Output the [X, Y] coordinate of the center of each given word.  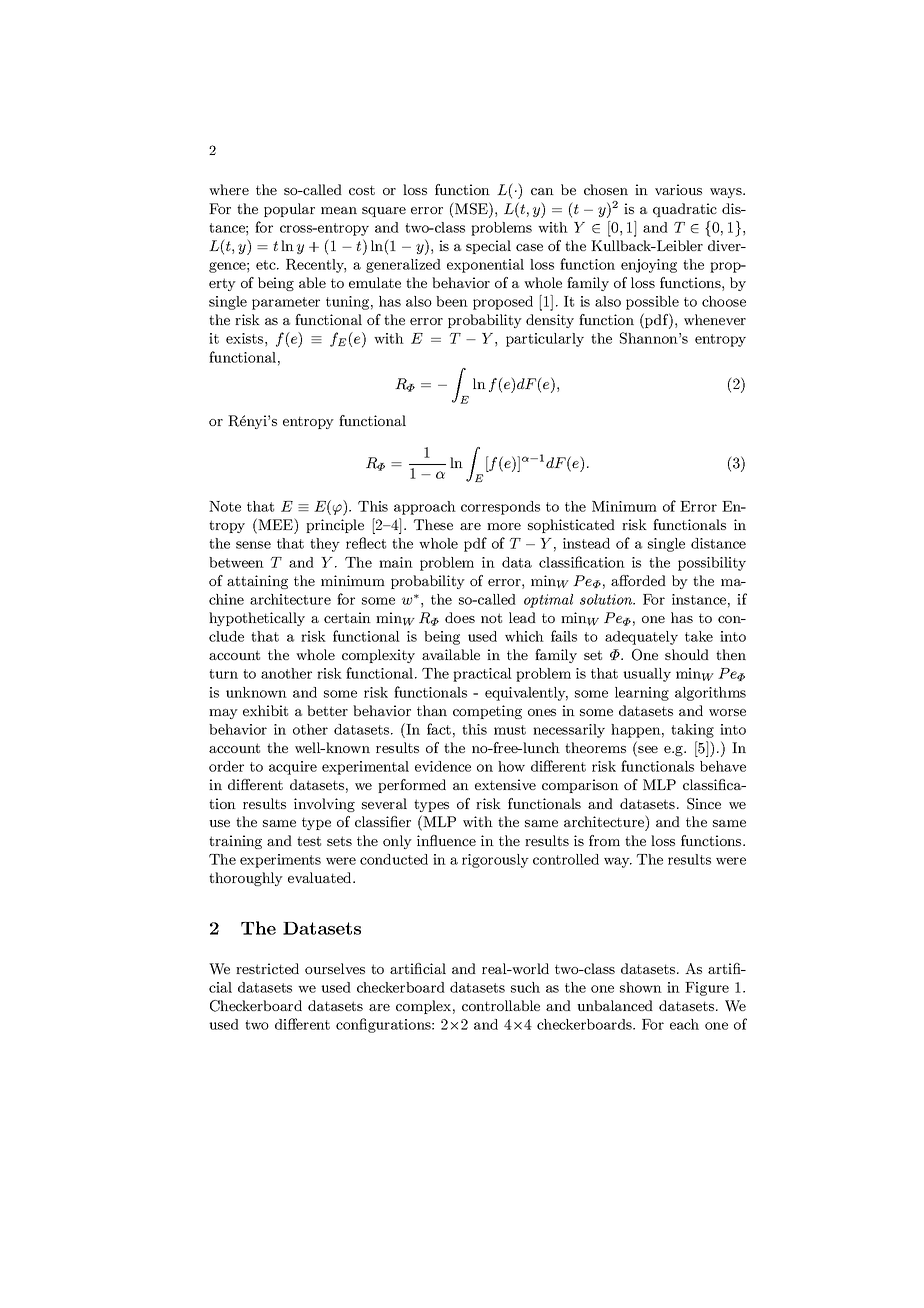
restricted [267, 968]
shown [641, 987]
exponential [485, 266]
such [525, 987]
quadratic [685, 210]
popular [289, 210]
